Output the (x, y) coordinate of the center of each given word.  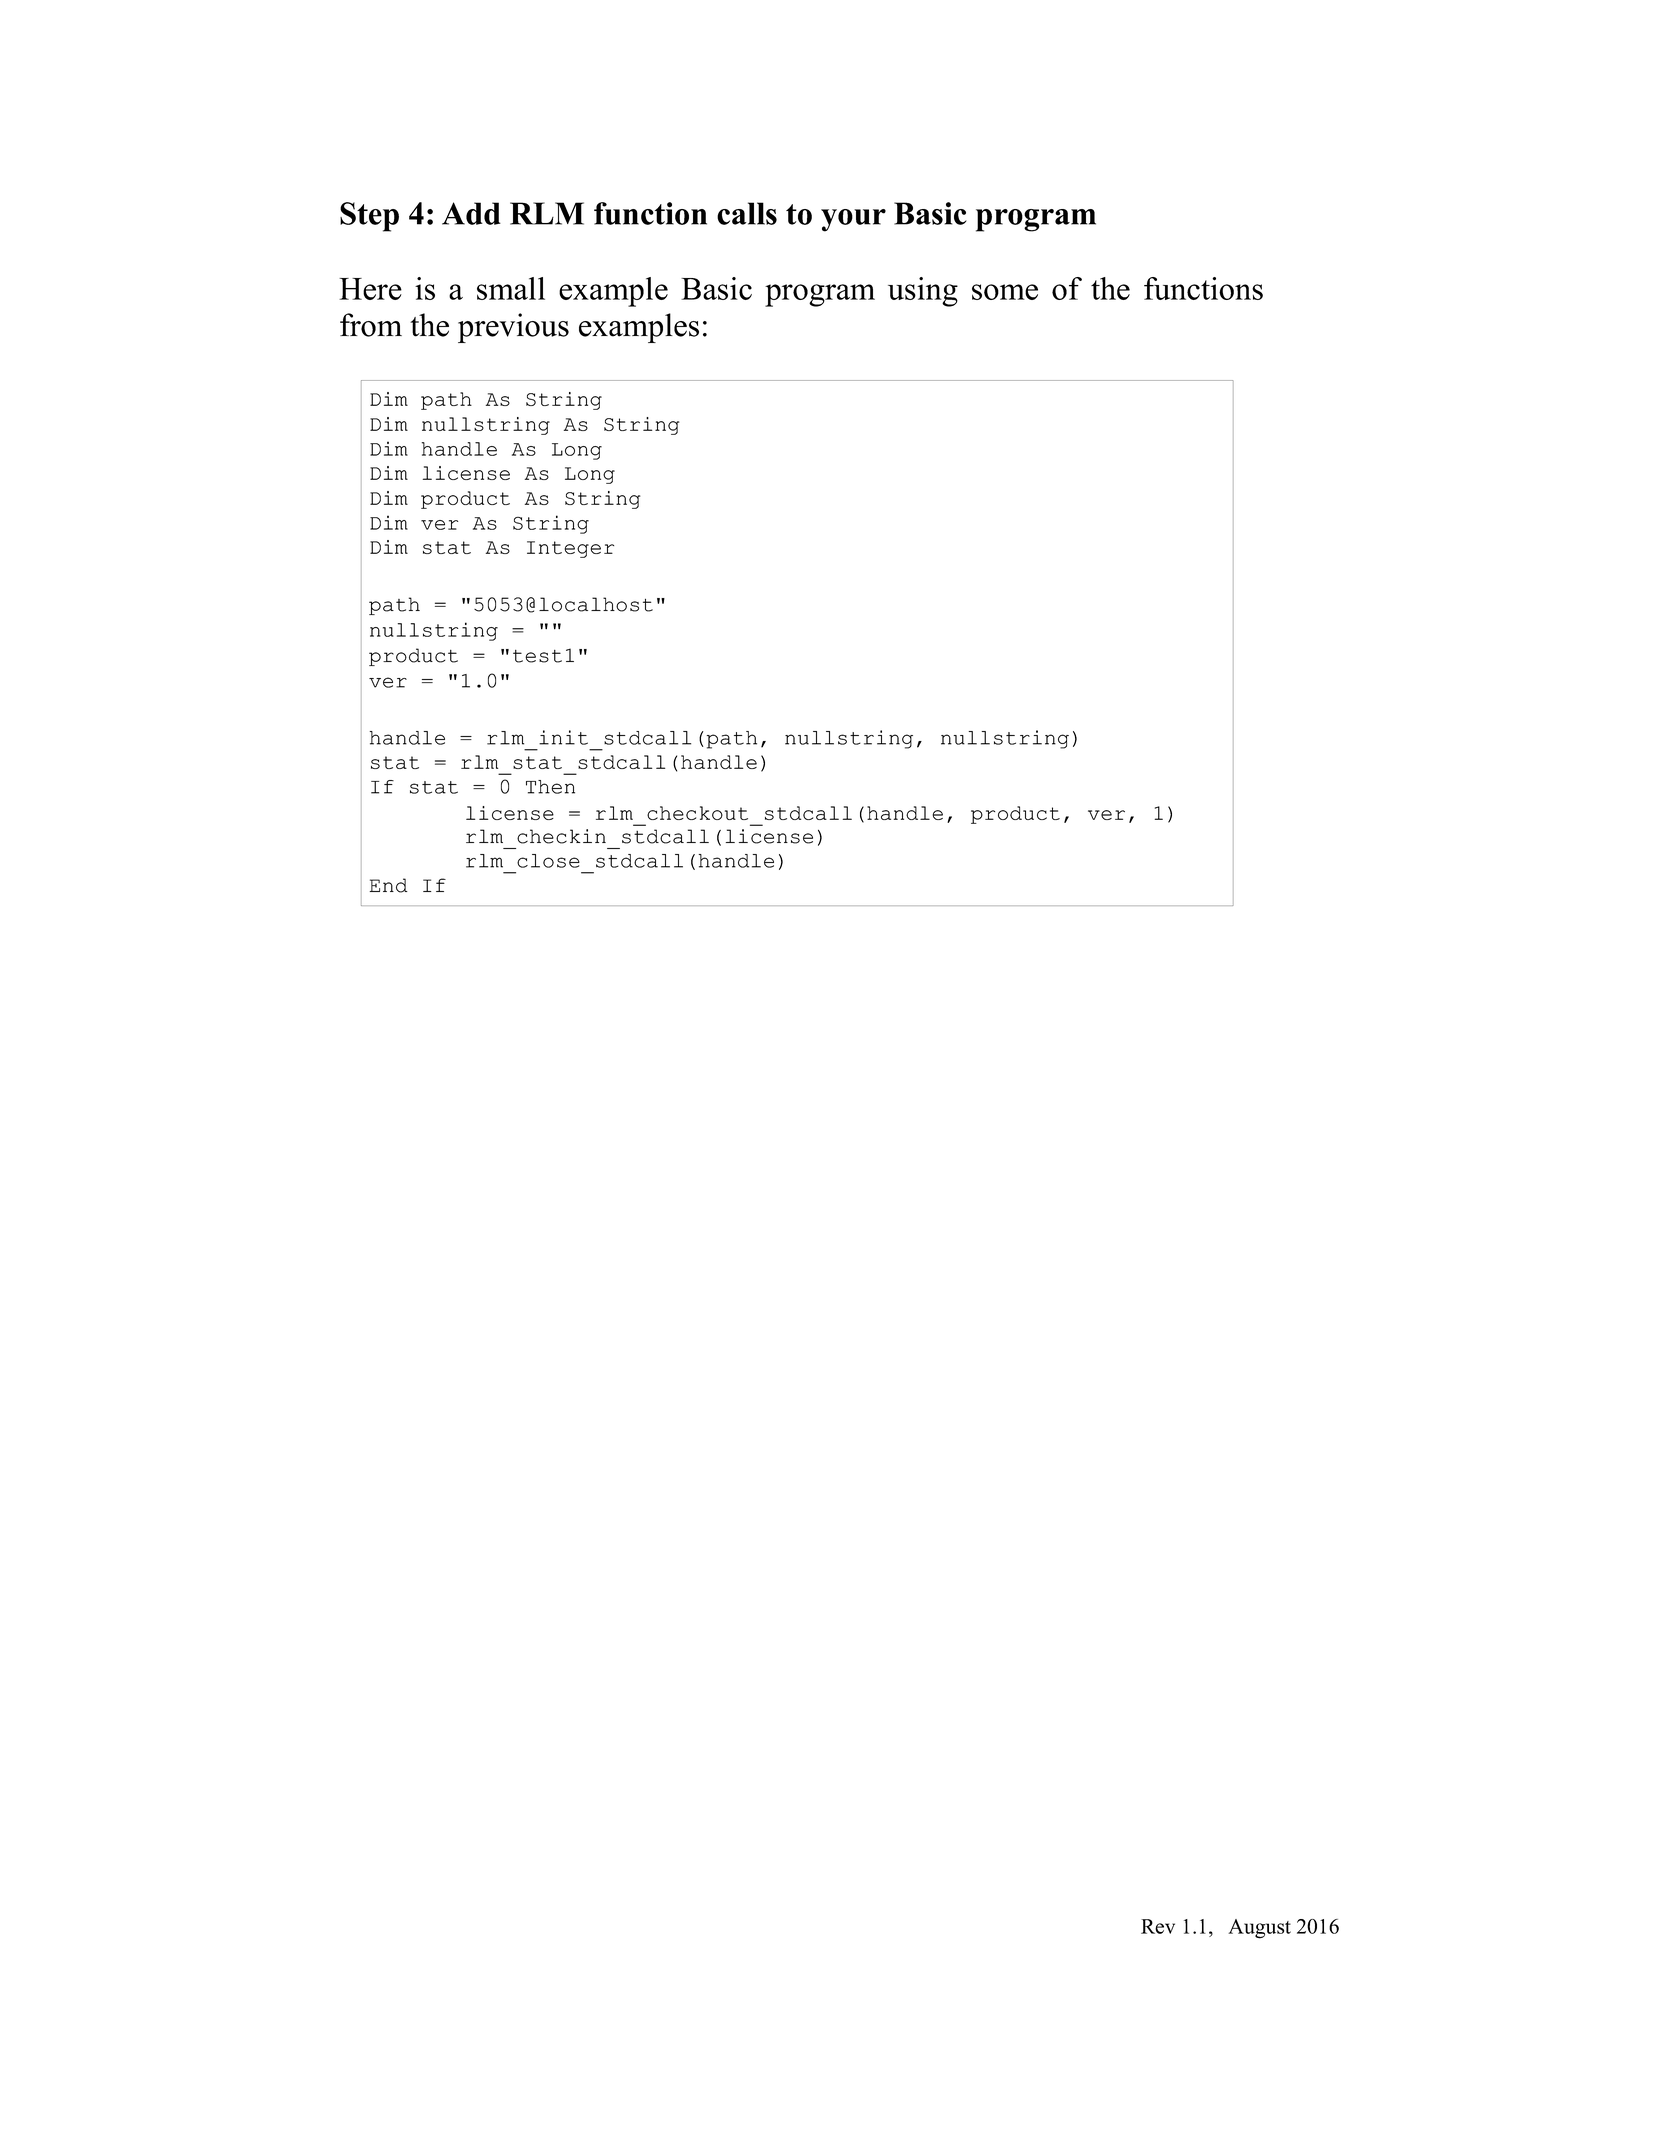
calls (747, 213)
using (923, 292)
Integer (570, 549)
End (388, 885)
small (511, 288)
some (1005, 292)
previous (513, 328)
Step (369, 217)
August (1259, 1929)
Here (370, 289)
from (371, 325)
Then (550, 787)
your (853, 220)
